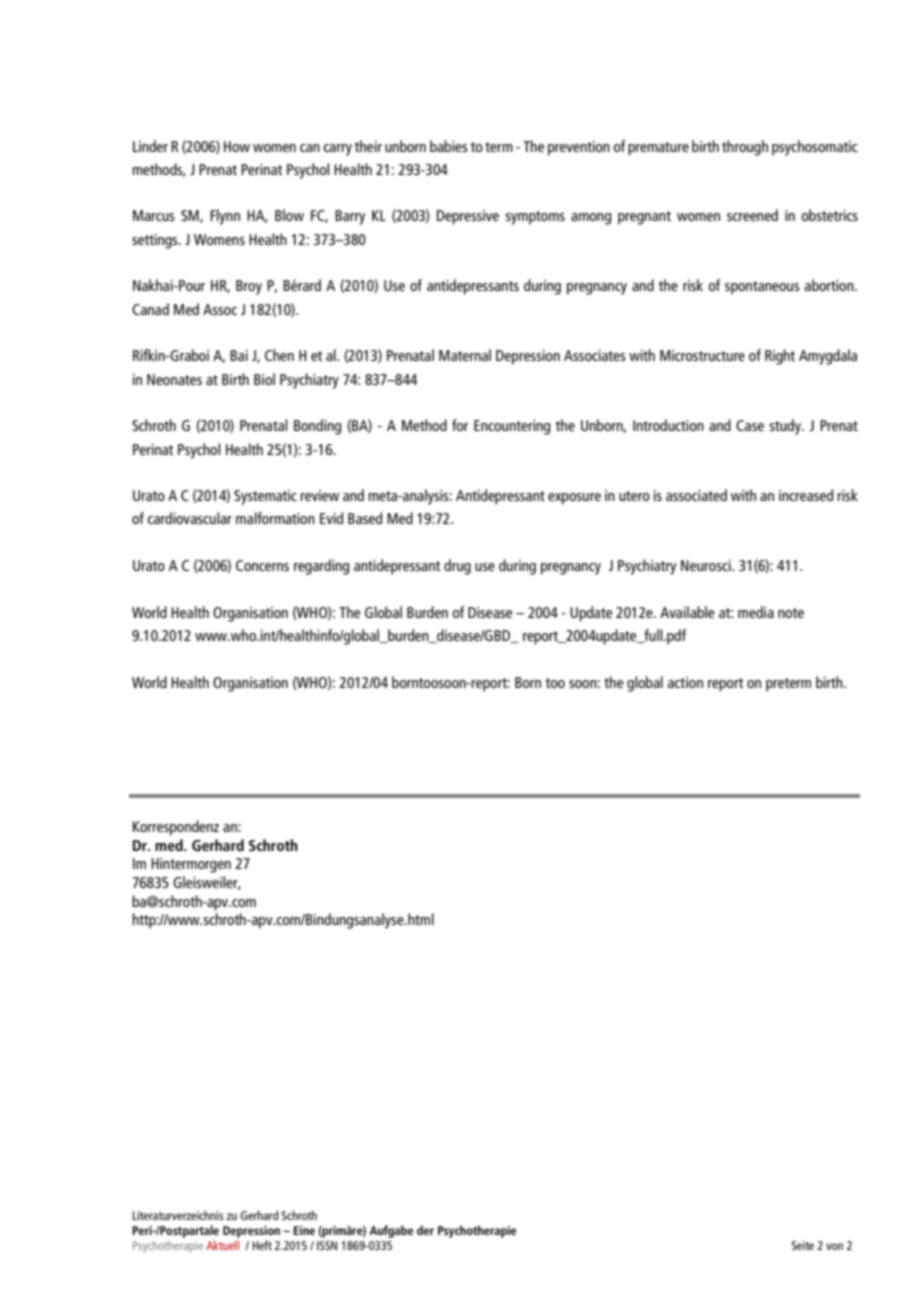  What do you see at coordinates (262, 565) in the screenshot?
I see `Concerns` at bounding box center [262, 565].
